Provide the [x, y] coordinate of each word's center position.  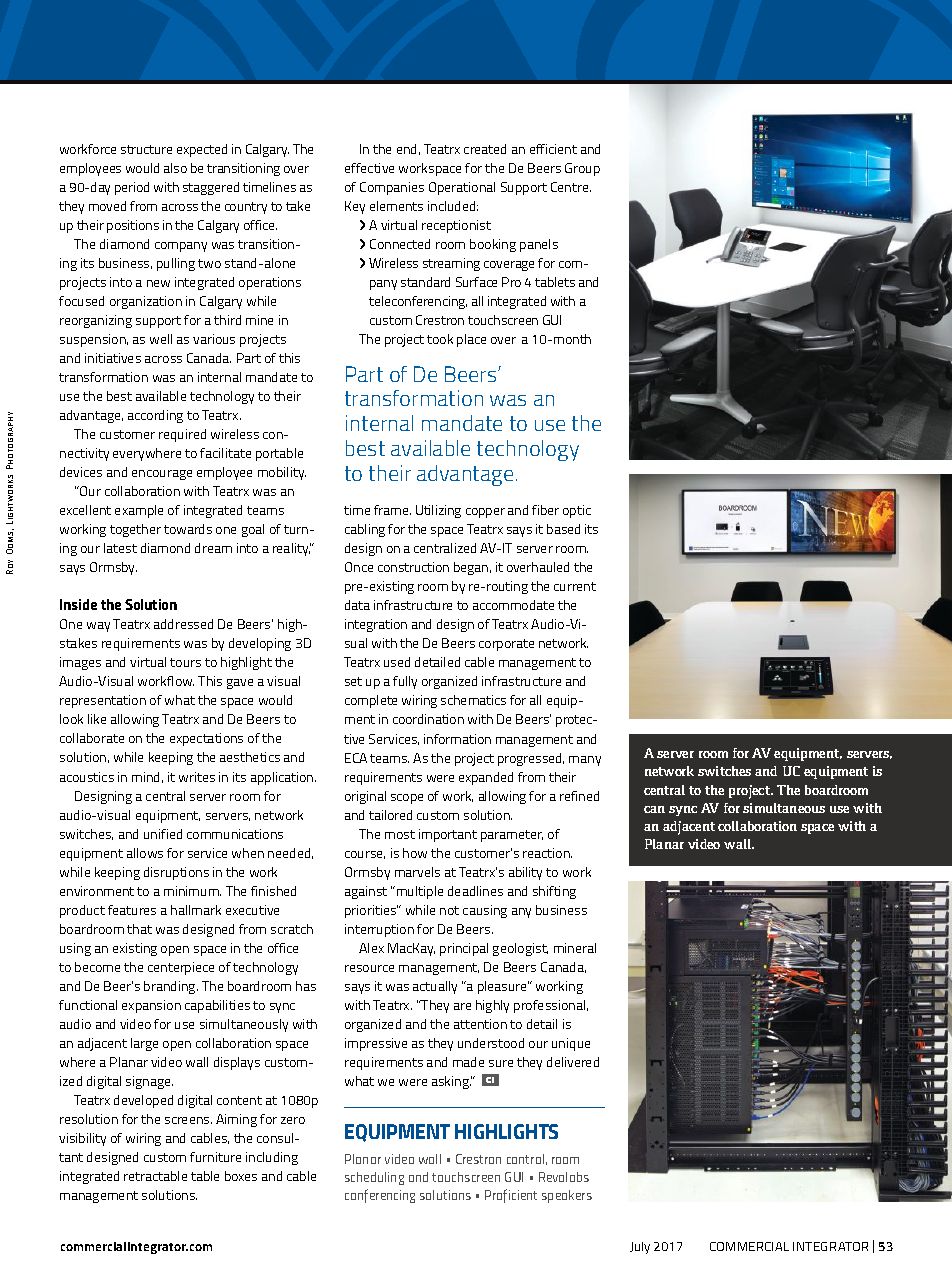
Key [355, 207]
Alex [371, 948]
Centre [571, 187]
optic [577, 511]
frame [392, 510]
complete [371, 701]
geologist [520, 949]
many [585, 761]
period [132, 188]
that [139, 929]
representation [103, 701]
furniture [215, 1157]
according [155, 416]
